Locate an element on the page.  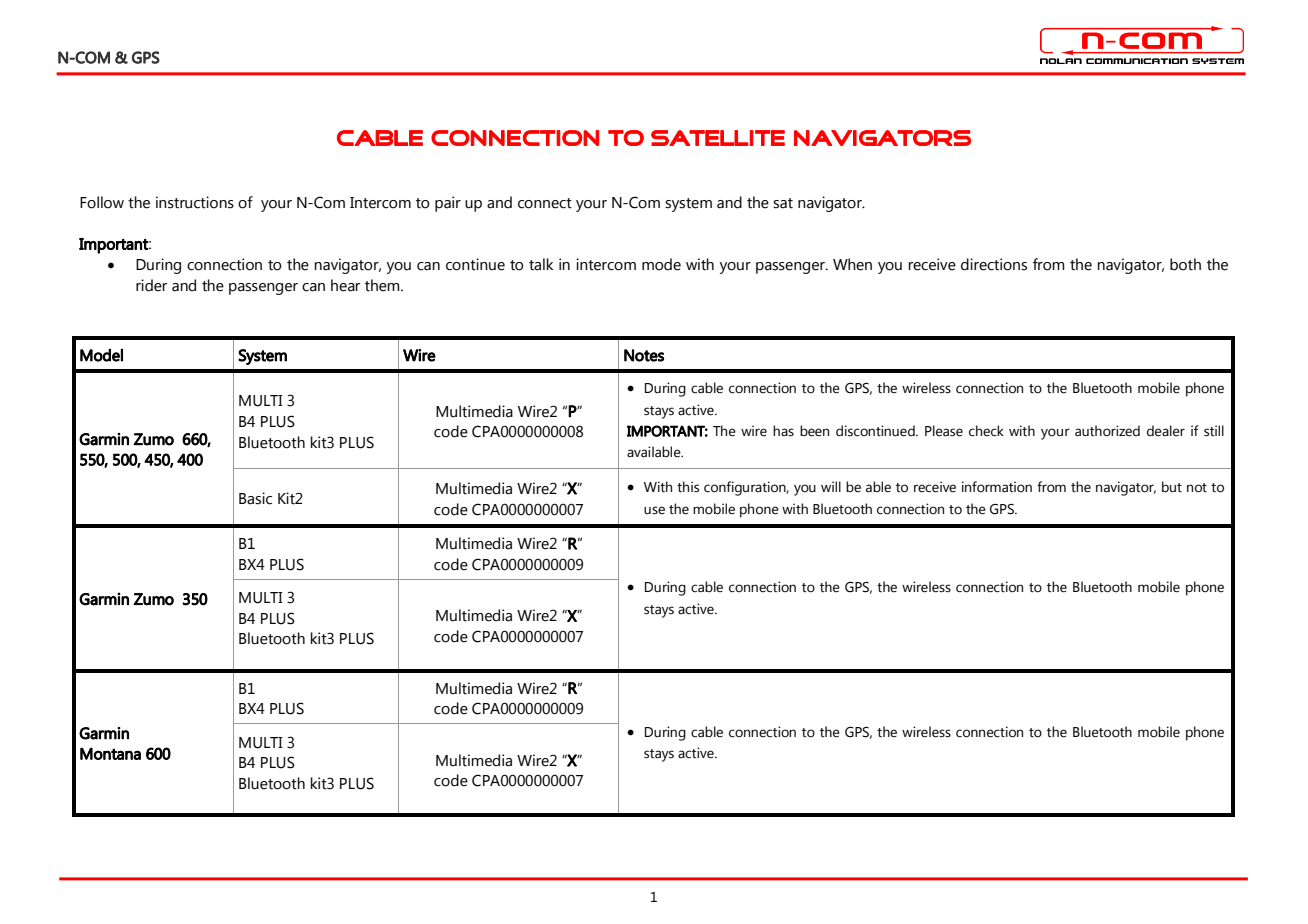
directions is located at coordinates (994, 264).
